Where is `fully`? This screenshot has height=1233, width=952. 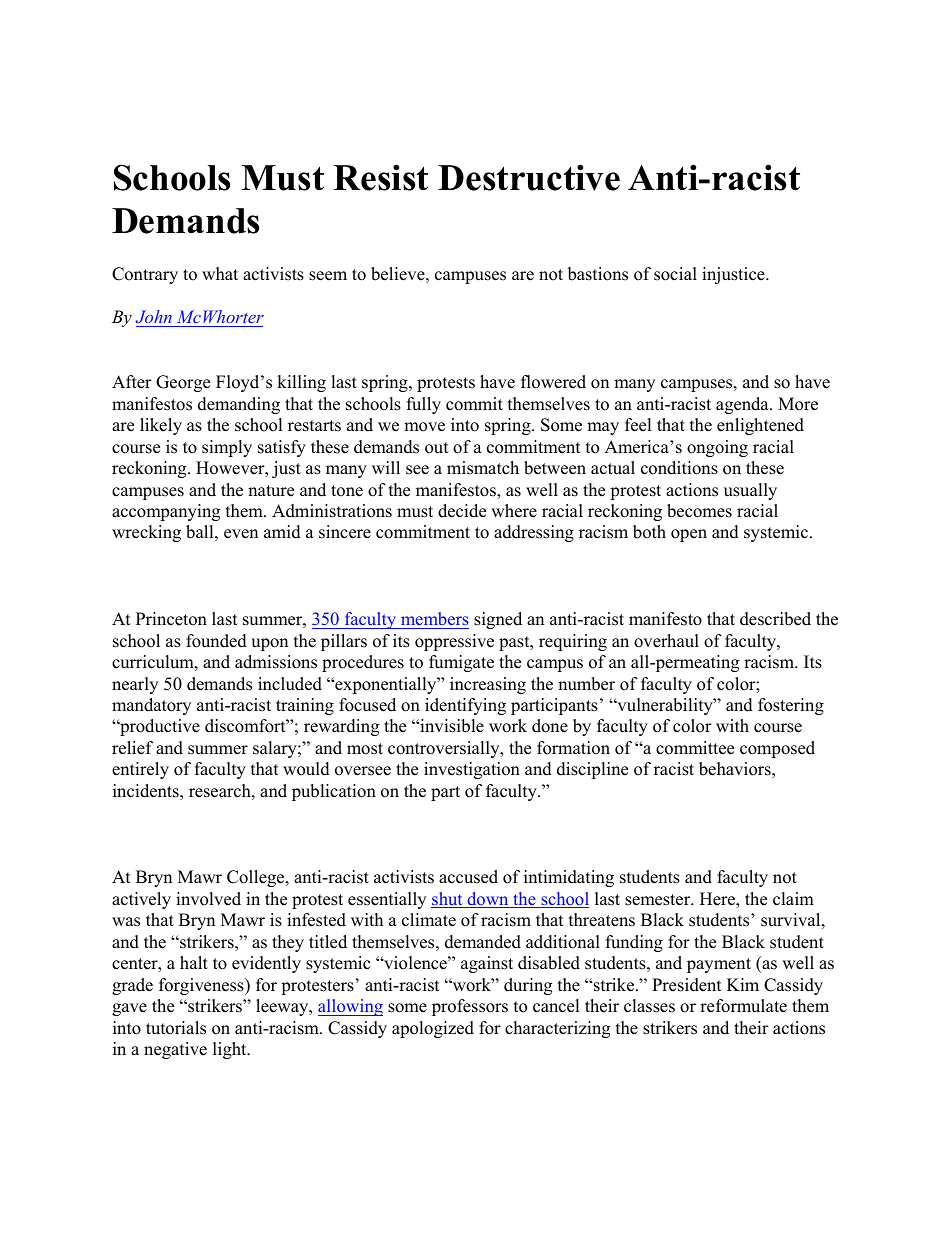 fully is located at coordinates (424, 405).
